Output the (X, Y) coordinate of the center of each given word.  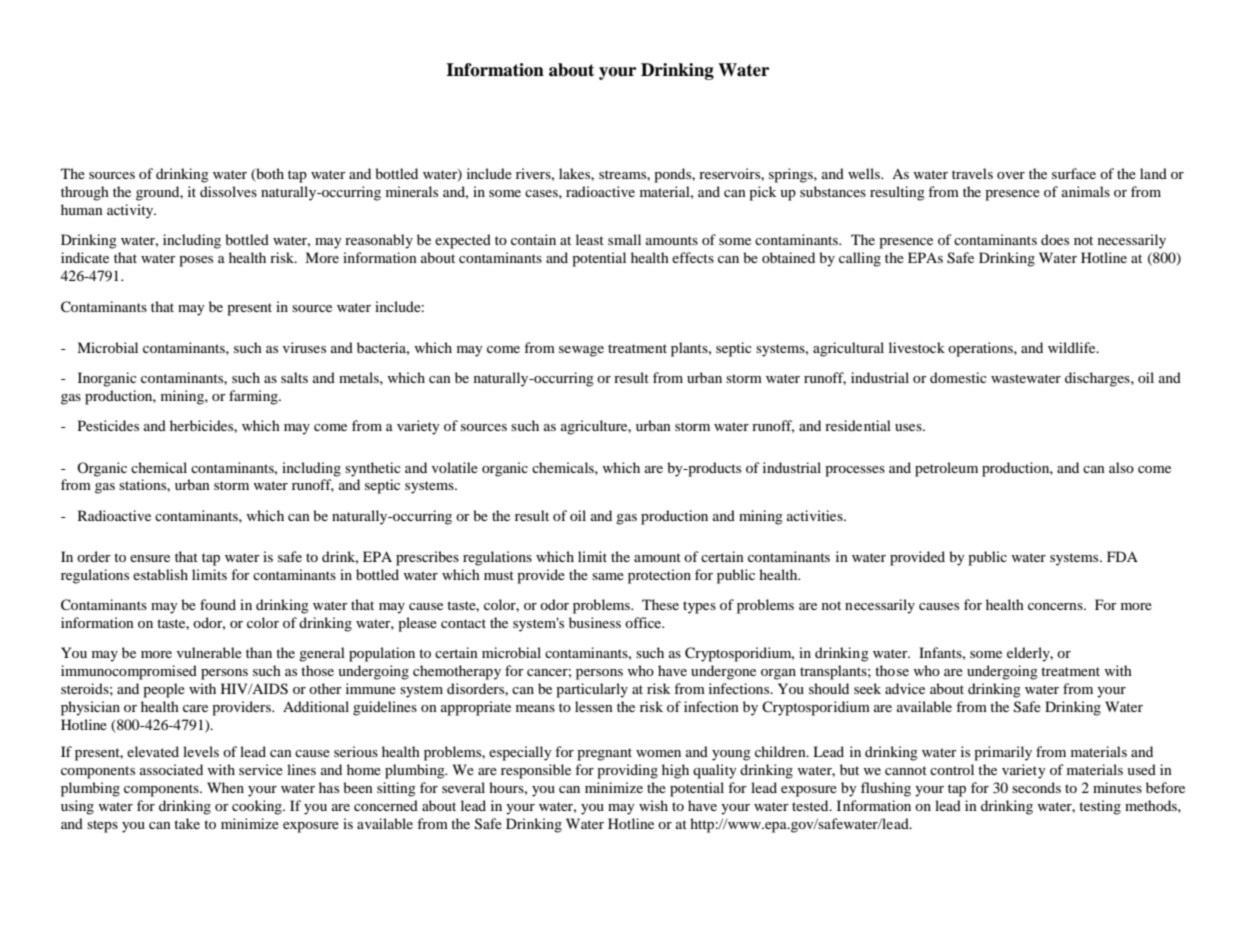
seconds (1036, 787)
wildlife (1073, 347)
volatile (455, 467)
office (644, 622)
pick (762, 193)
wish (653, 805)
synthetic (373, 469)
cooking (258, 807)
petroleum (946, 469)
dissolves (228, 191)
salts (294, 377)
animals (1086, 191)
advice (905, 688)
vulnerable (209, 652)
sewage (581, 351)
